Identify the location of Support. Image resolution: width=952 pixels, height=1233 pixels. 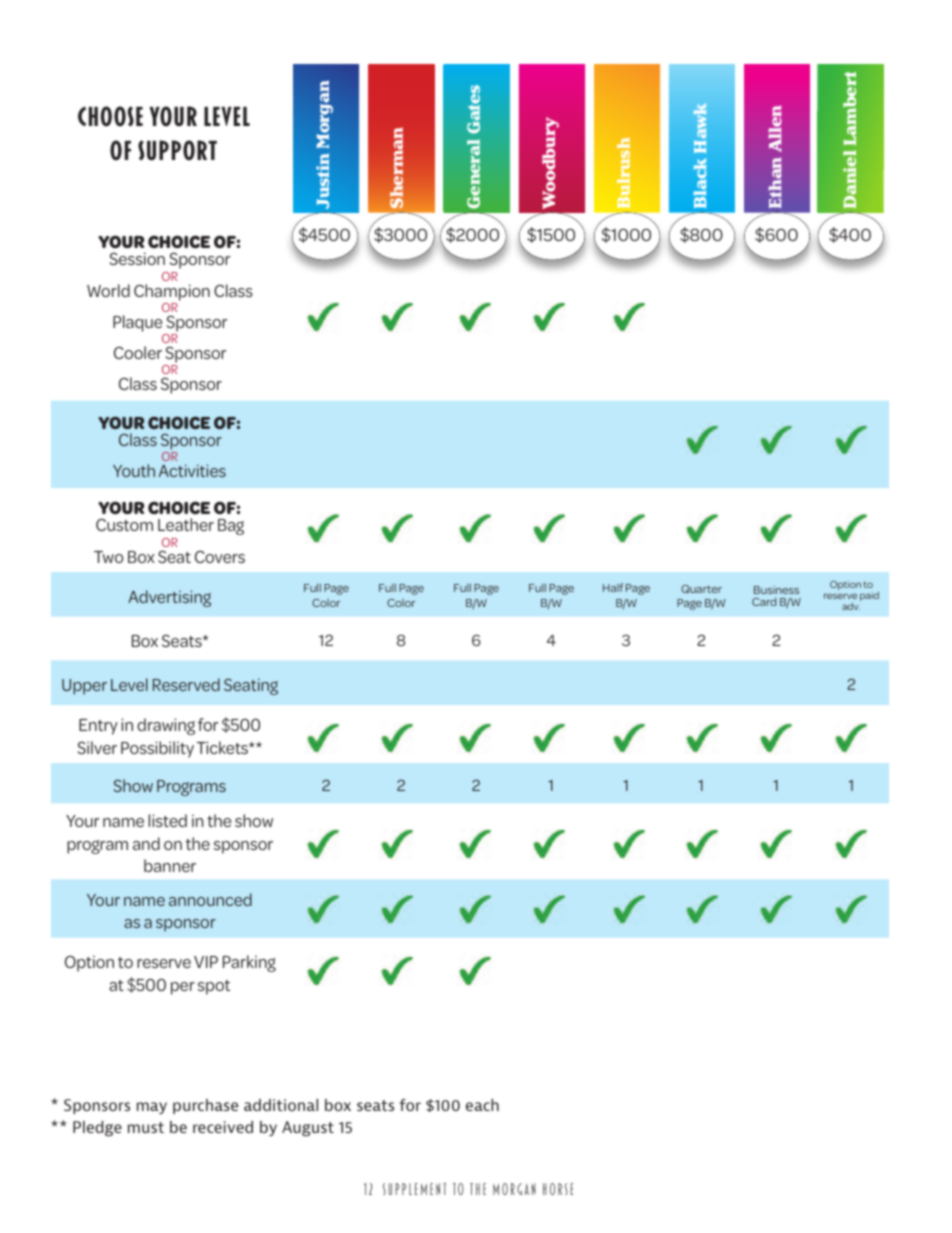
(177, 150).
